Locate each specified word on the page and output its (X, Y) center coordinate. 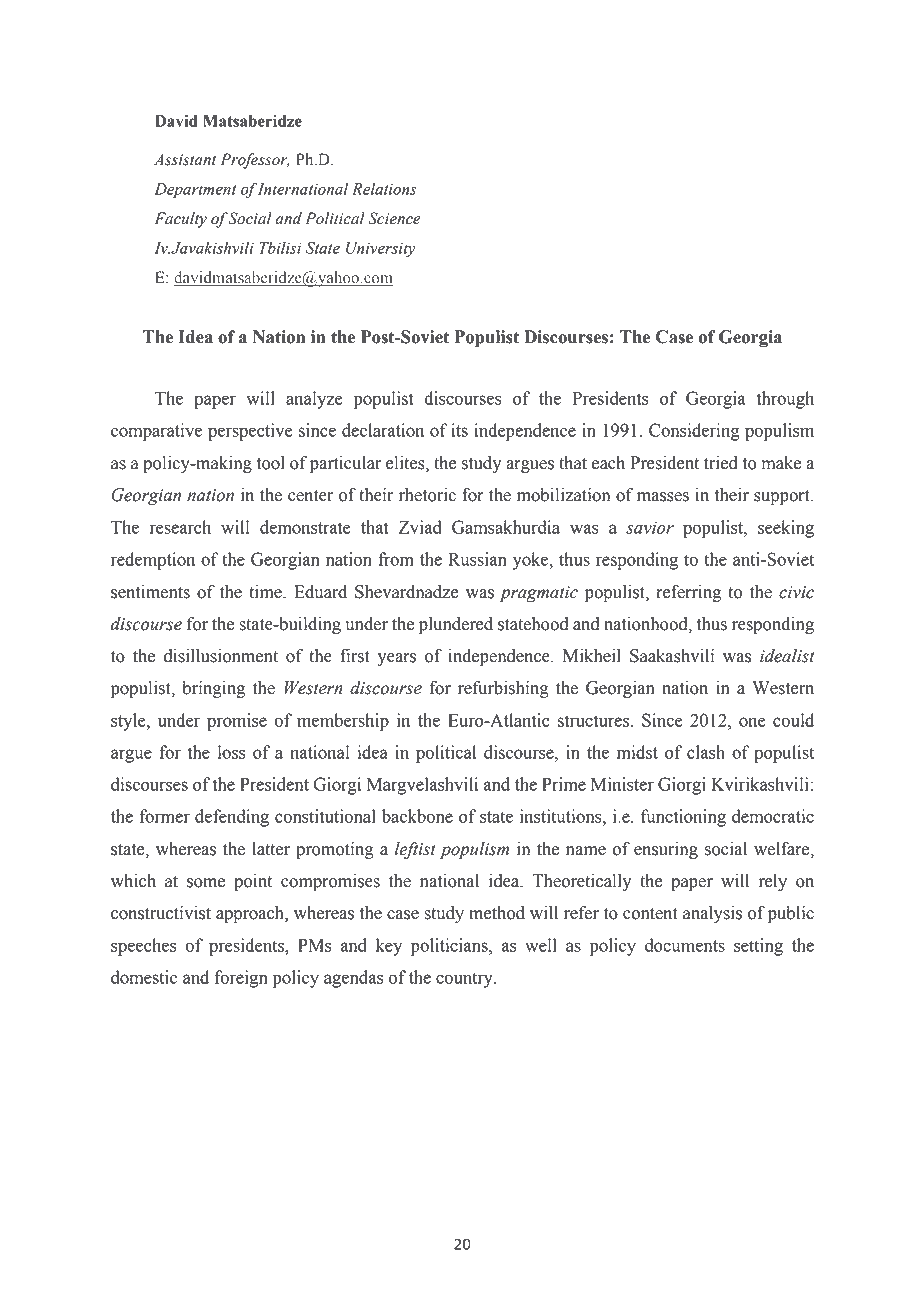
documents (685, 945)
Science (394, 218)
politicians (450, 947)
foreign (241, 979)
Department (195, 191)
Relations (384, 188)
